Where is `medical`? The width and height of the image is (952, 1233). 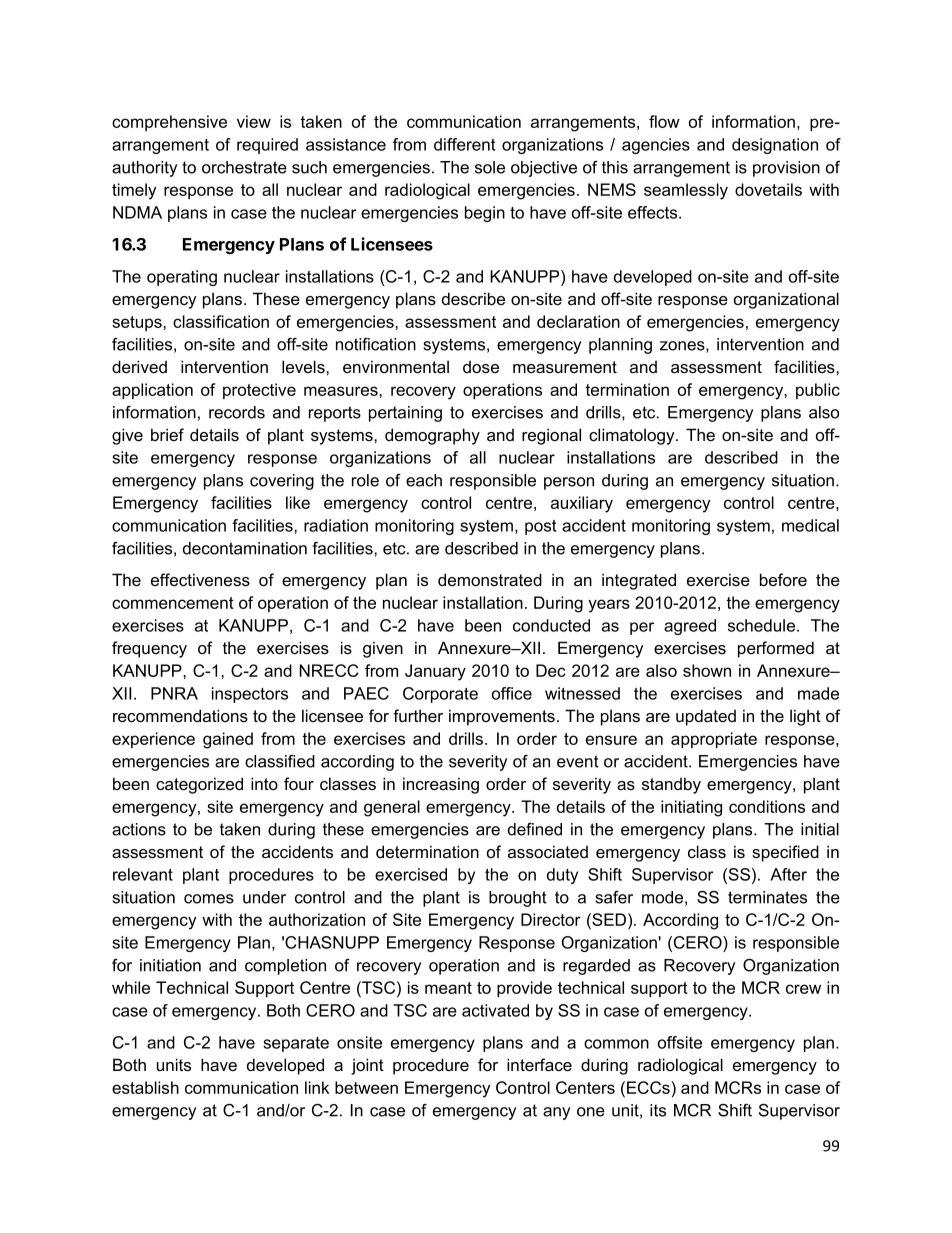 medical is located at coordinates (810, 525).
